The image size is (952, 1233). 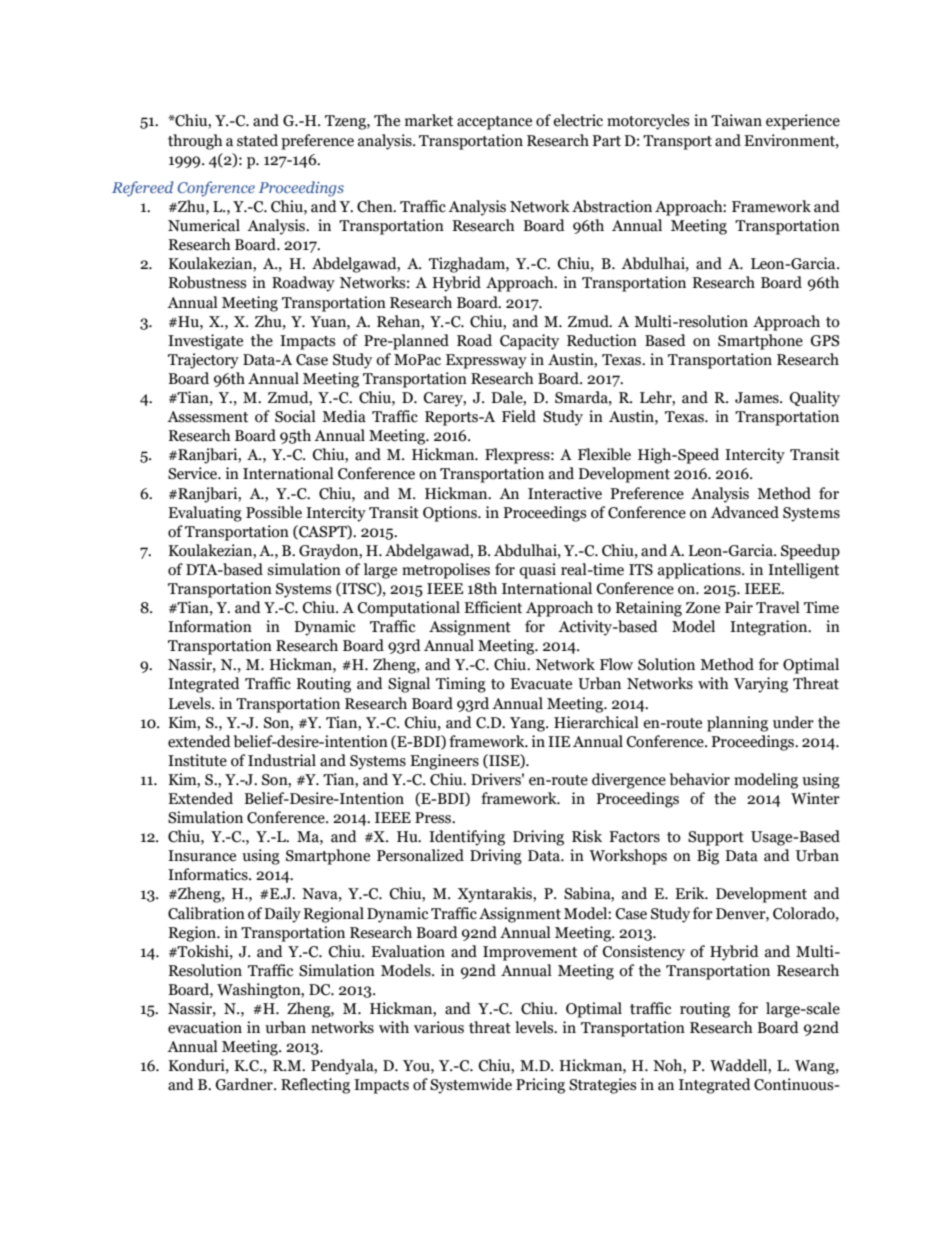 What do you see at coordinates (736, 120) in the screenshot?
I see `Taiwan` at bounding box center [736, 120].
